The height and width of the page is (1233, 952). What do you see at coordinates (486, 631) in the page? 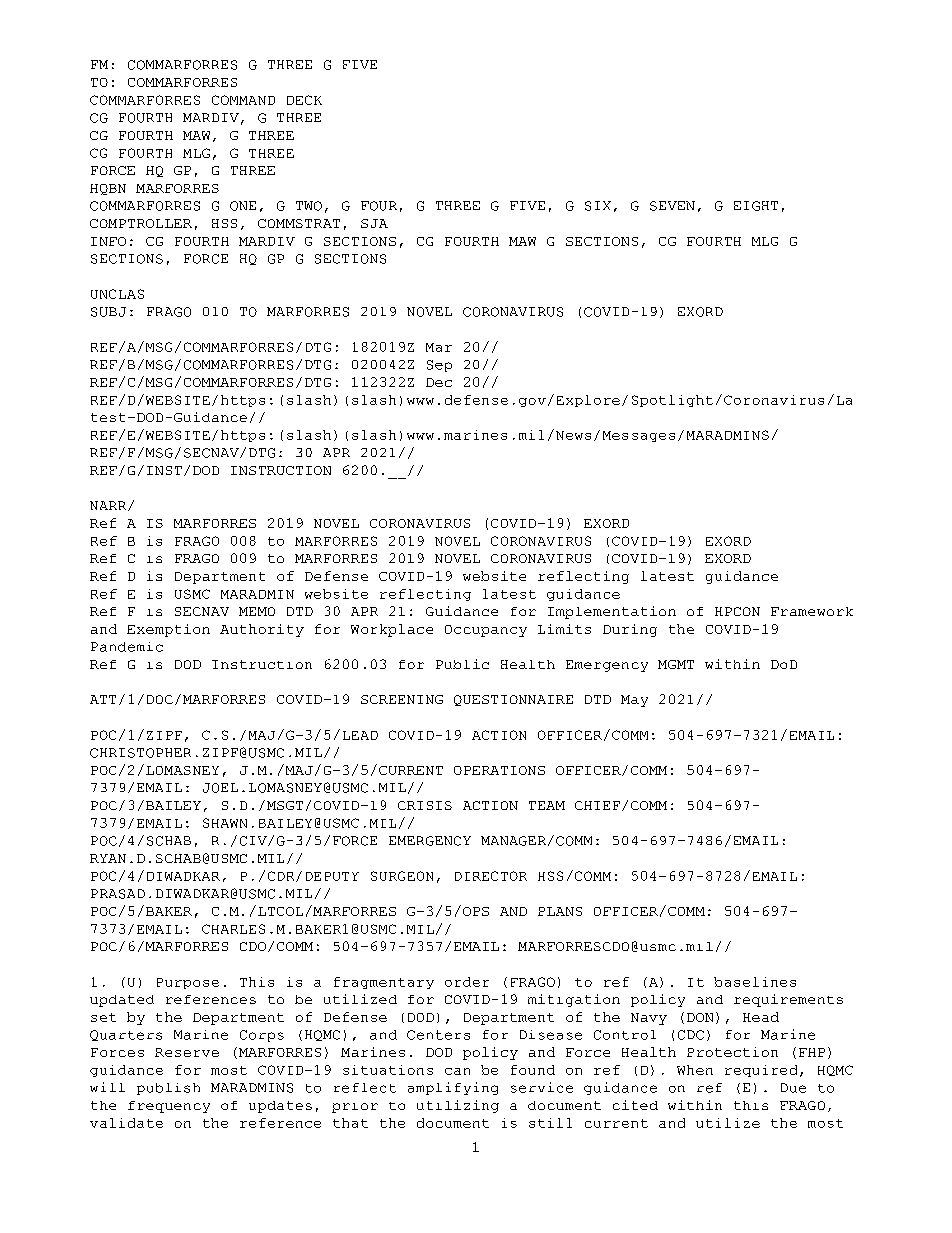
I see `Occupancy` at bounding box center [486, 631].
